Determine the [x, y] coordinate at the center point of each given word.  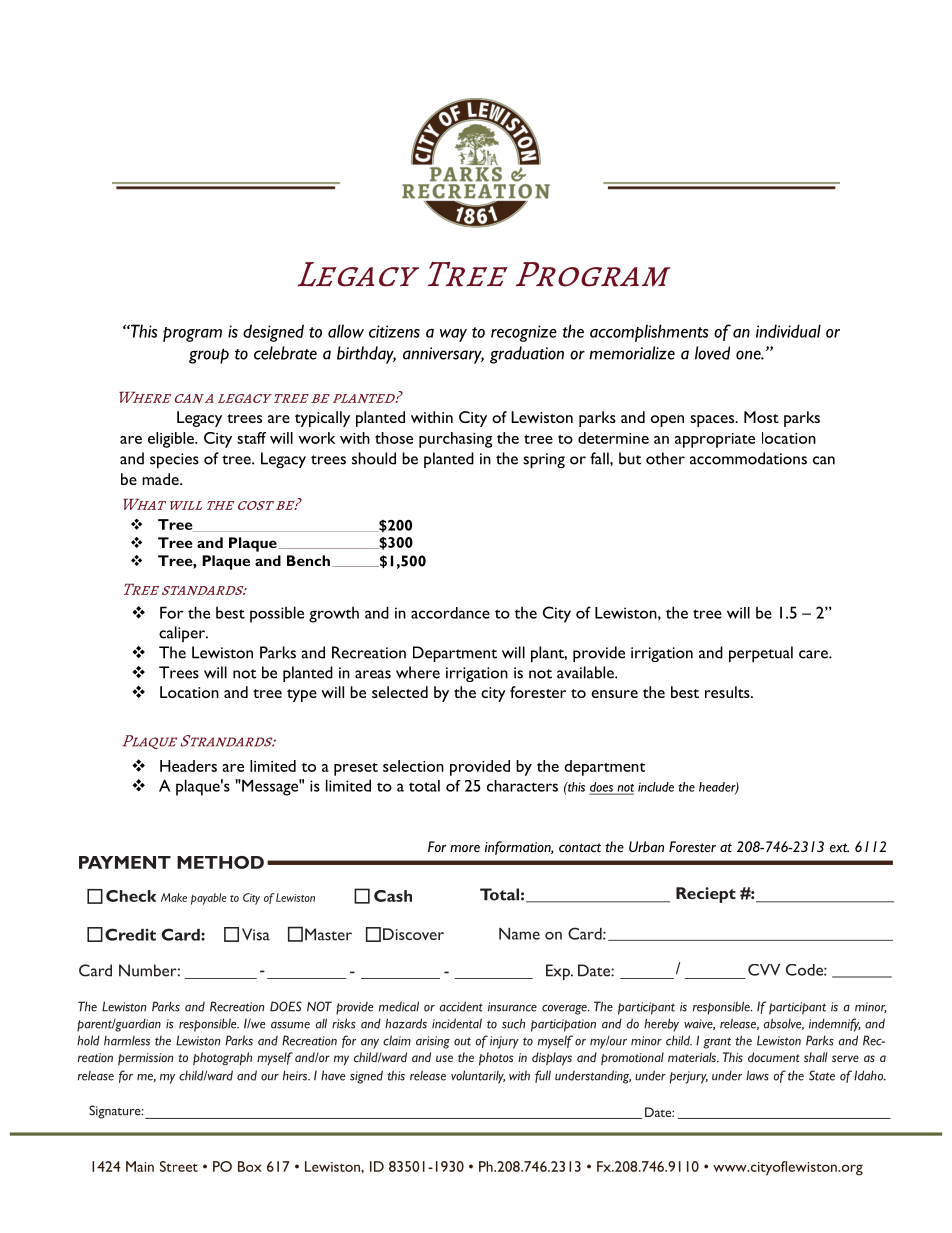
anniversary [443, 355]
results [728, 692]
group [209, 356]
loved [712, 353]
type [302, 695]
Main [140, 1166]
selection [413, 766]
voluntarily [478, 1077]
